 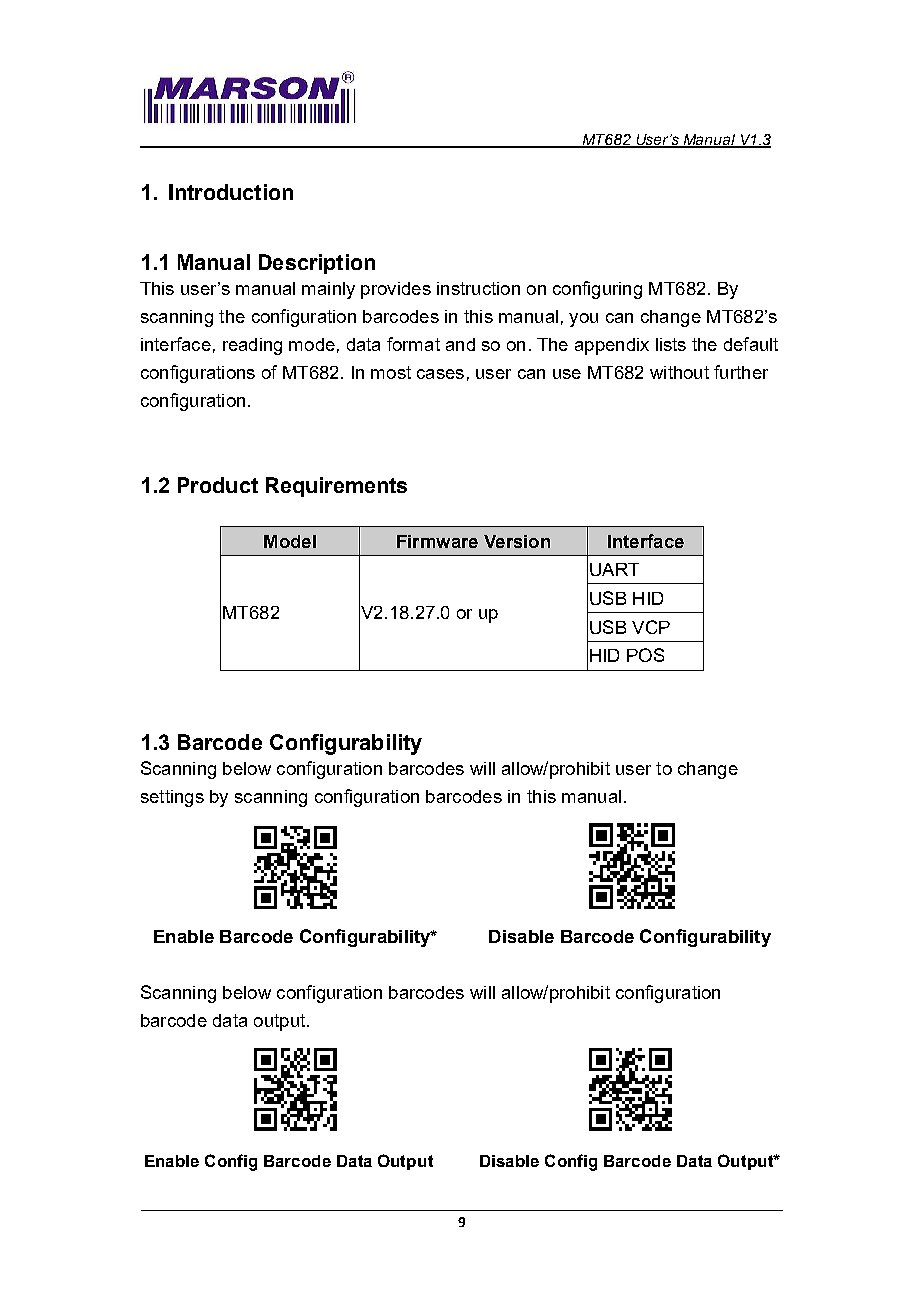 What do you see at coordinates (478, 288) in the screenshot?
I see `instruction` at bounding box center [478, 288].
